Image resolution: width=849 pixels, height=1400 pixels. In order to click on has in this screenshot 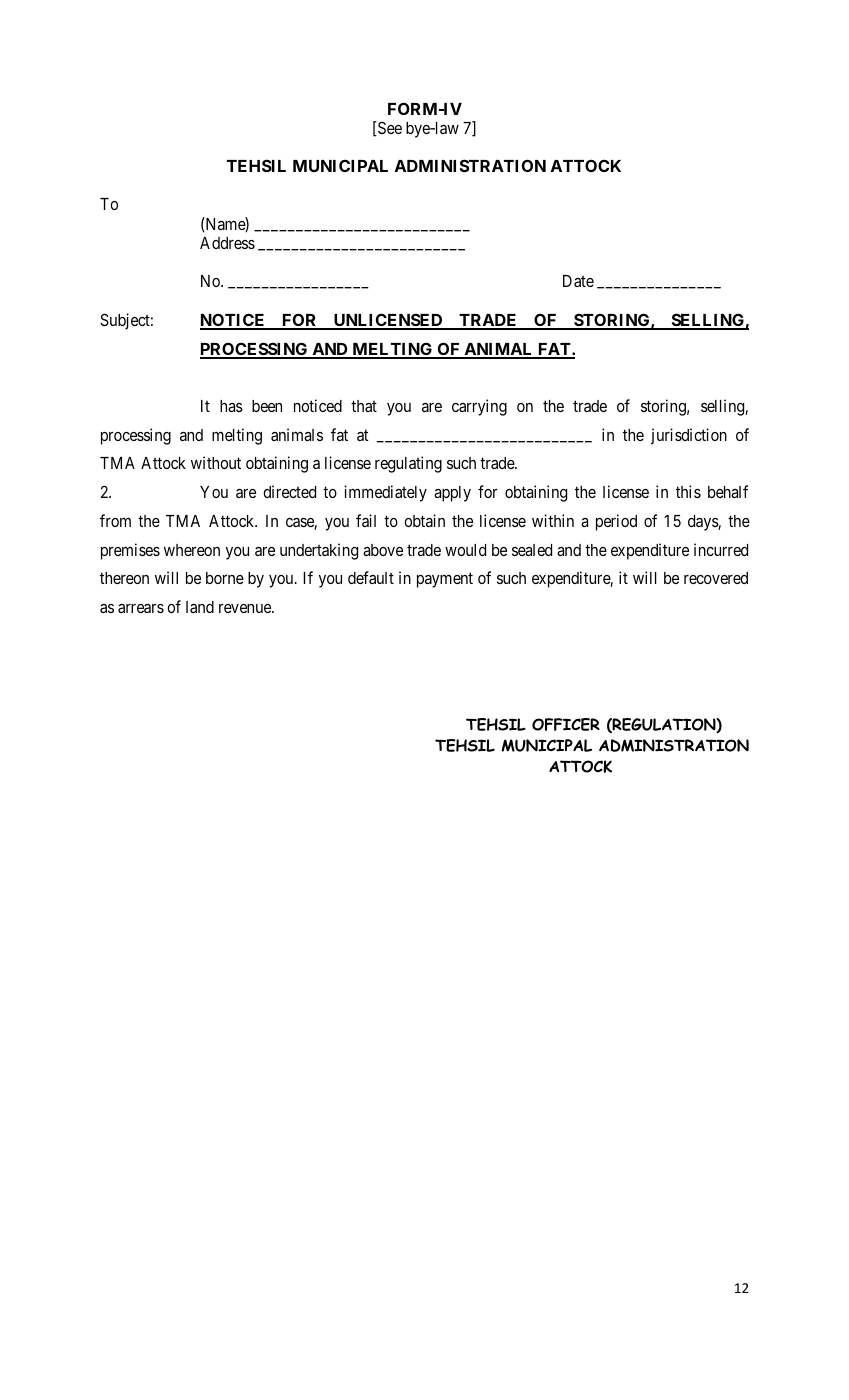, I will do `click(231, 406)`.
